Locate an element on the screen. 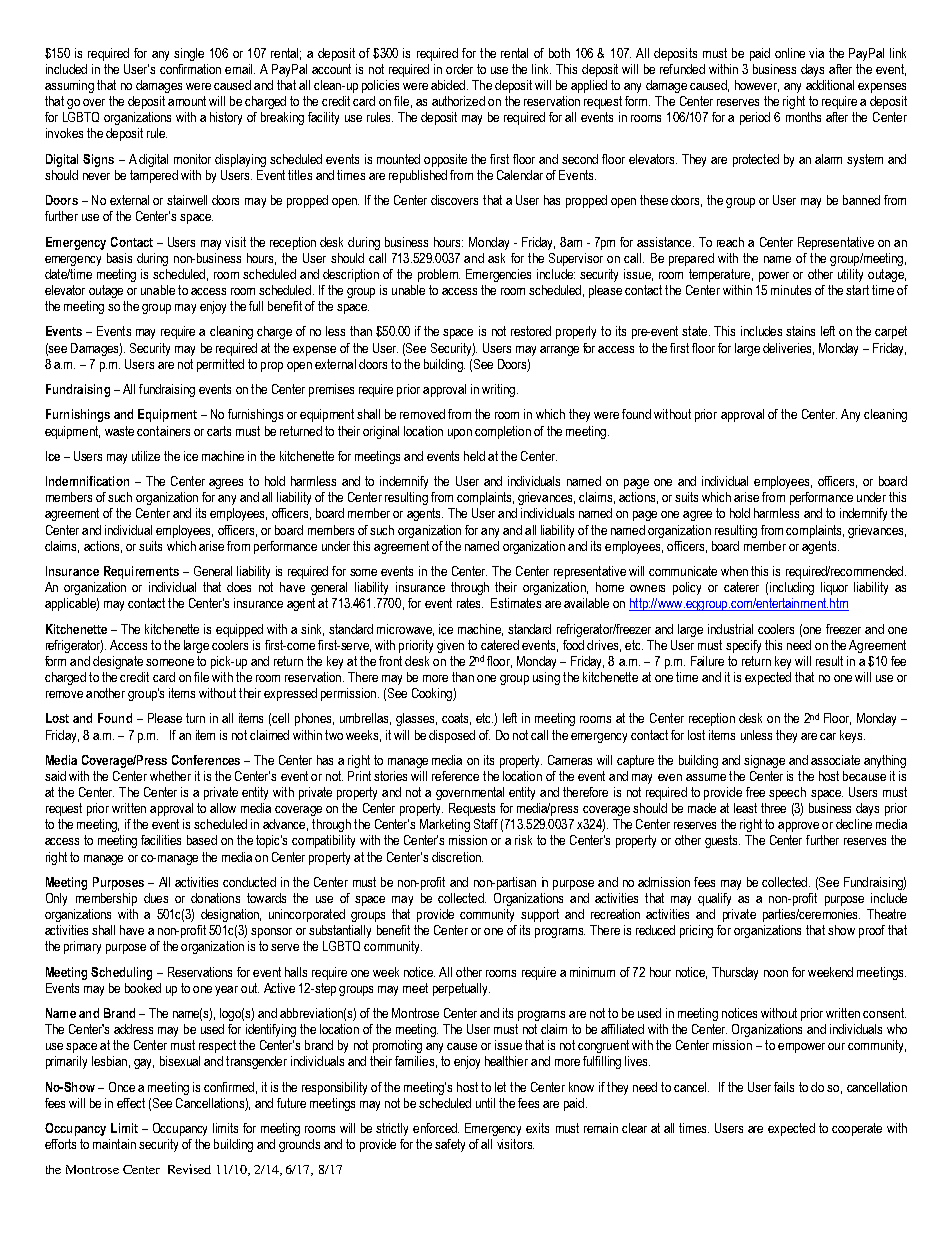 Image resolution: width=952 pixels, height=1233 pixels. containers is located at coordinates (163, 431).
